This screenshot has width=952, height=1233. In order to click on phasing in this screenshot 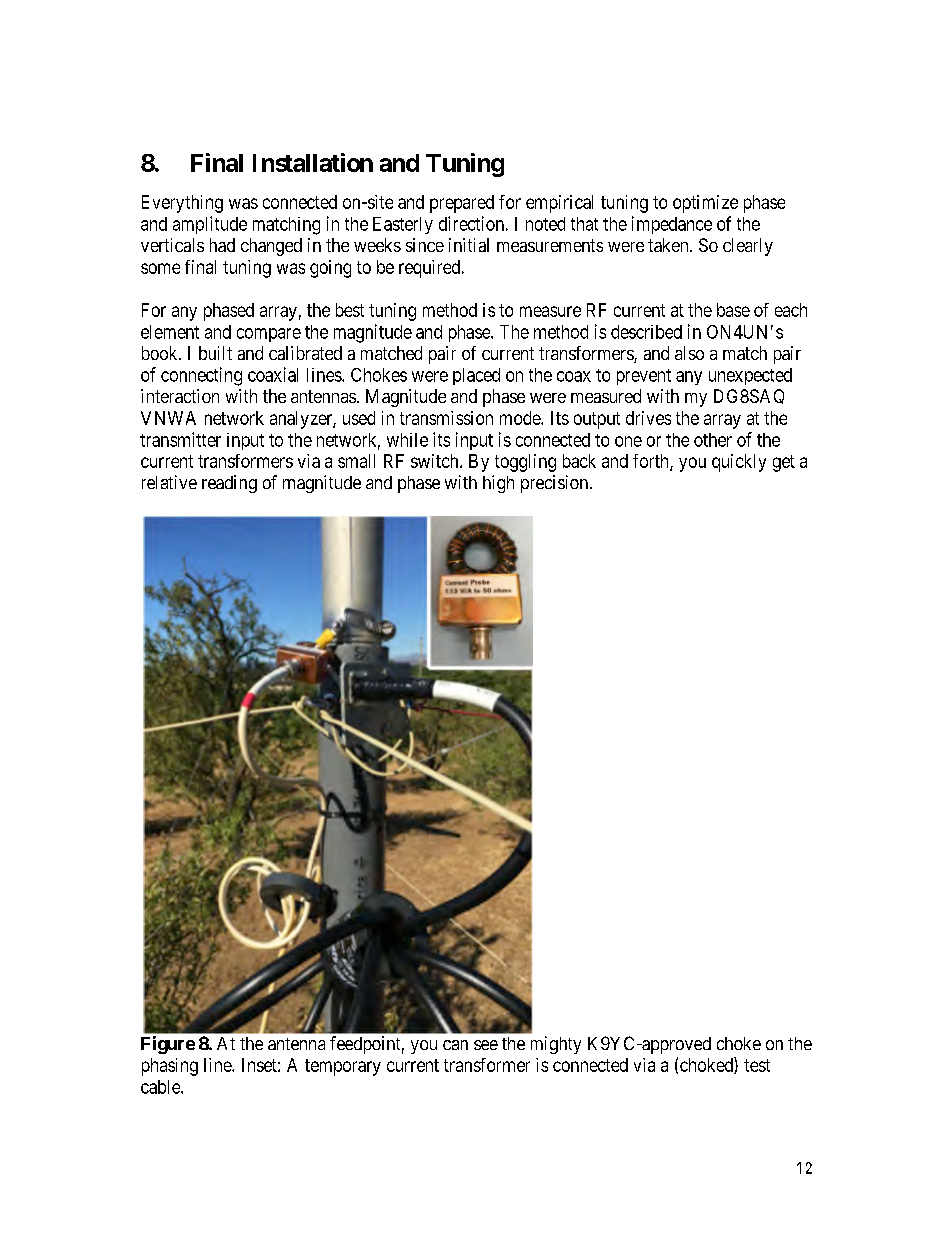, I will do `click(170, 1067)`.
